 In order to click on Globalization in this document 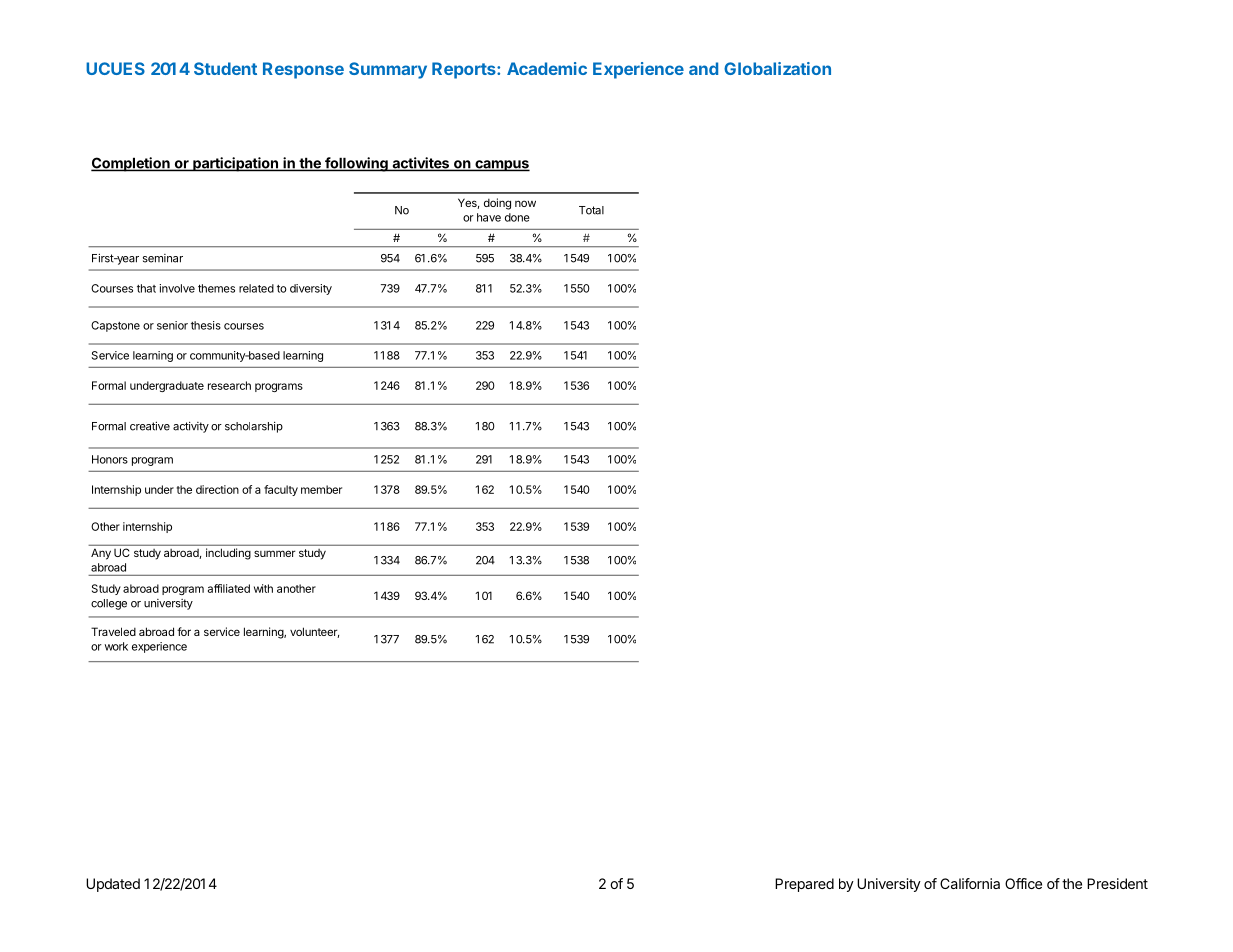, I will do `click(777, 68)`.
